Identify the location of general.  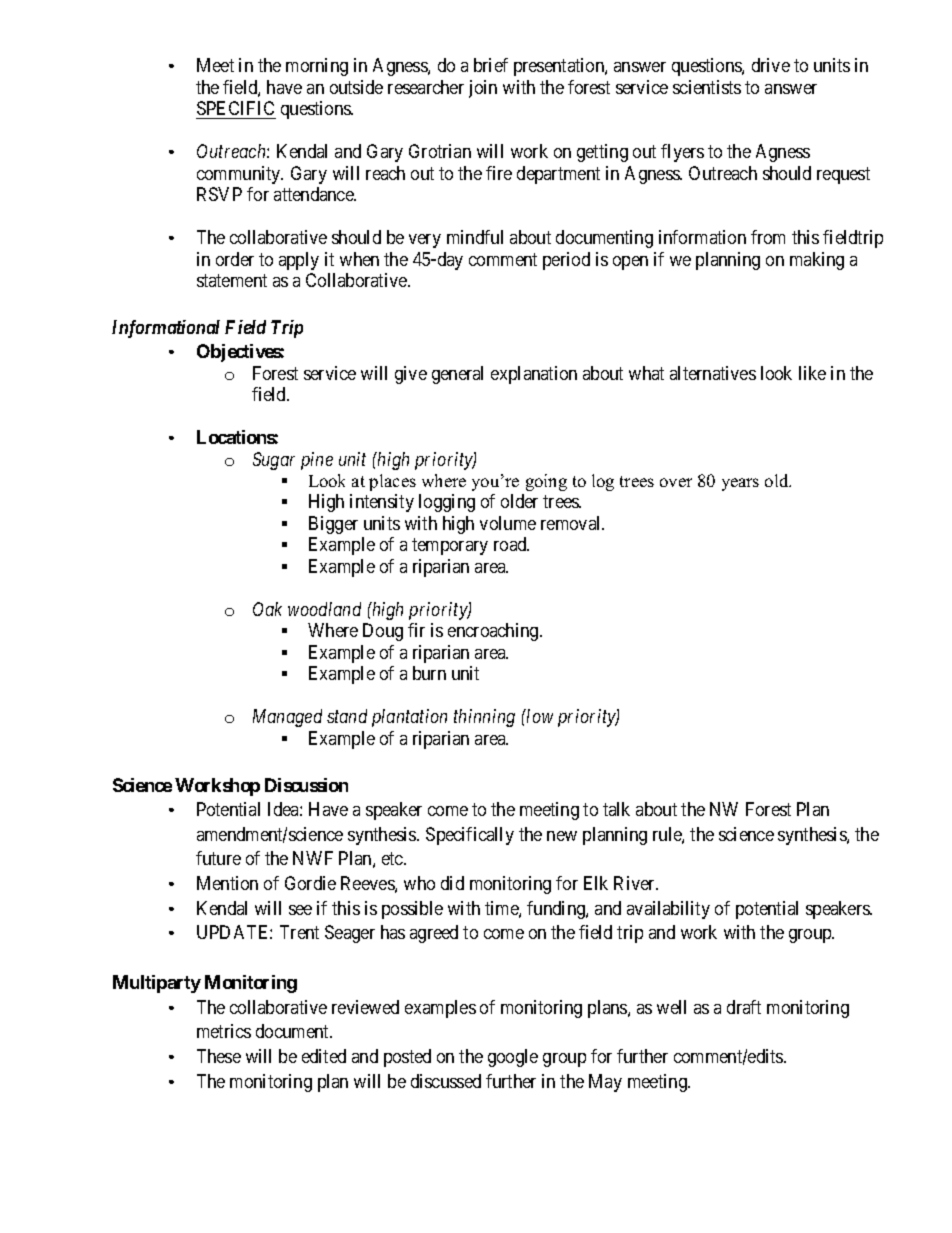
(457, 375).
